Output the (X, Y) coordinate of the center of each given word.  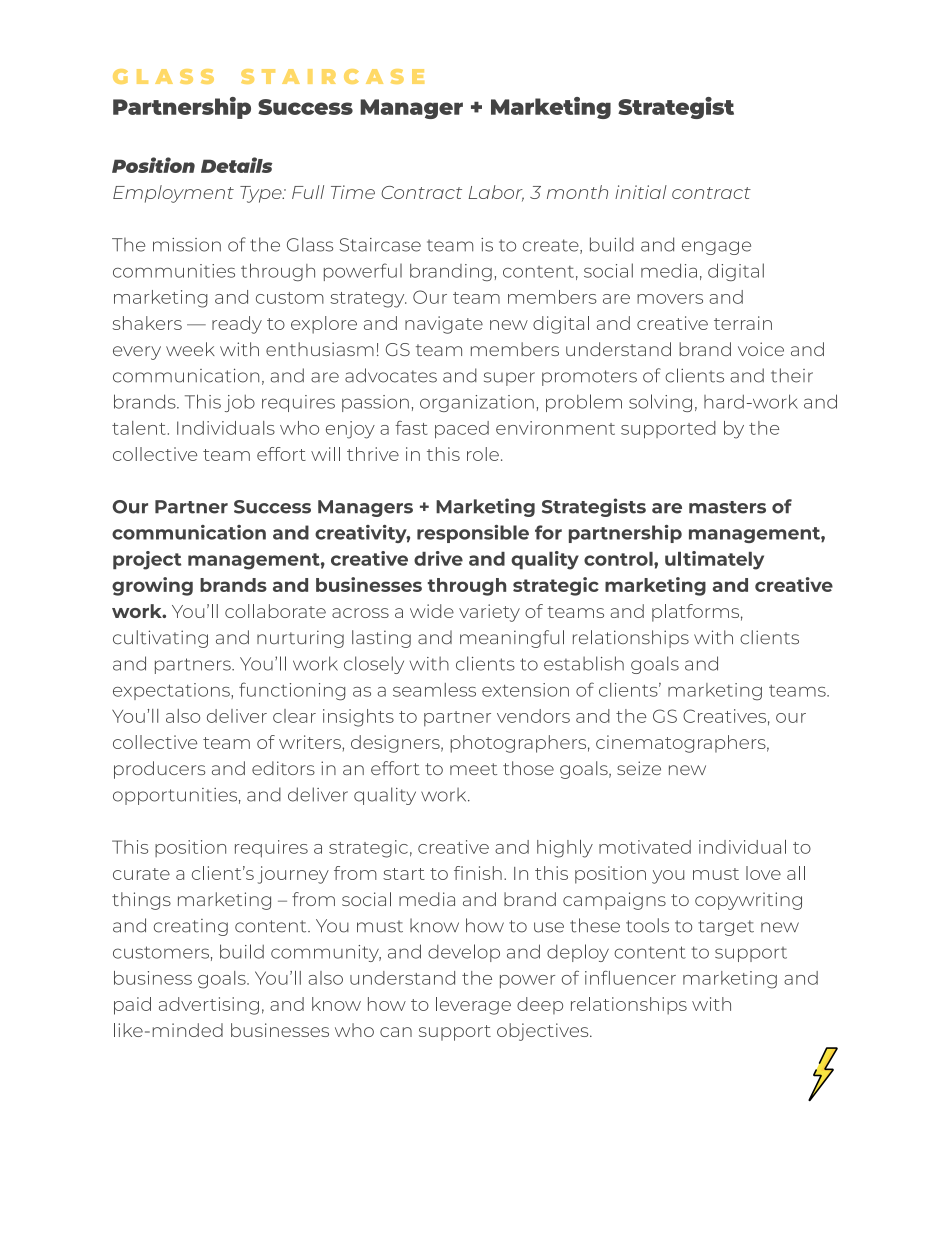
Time (353, 192)
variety (489, 613)
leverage (473, 1006)
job (240, 403)
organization (477, 403)
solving (660, 403)
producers (160, 770)
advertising (209, 1006)
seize (639, 768)
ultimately (714, 560)
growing (152, 586)
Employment (173, 194)
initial (641, 192)
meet (473, 769)
